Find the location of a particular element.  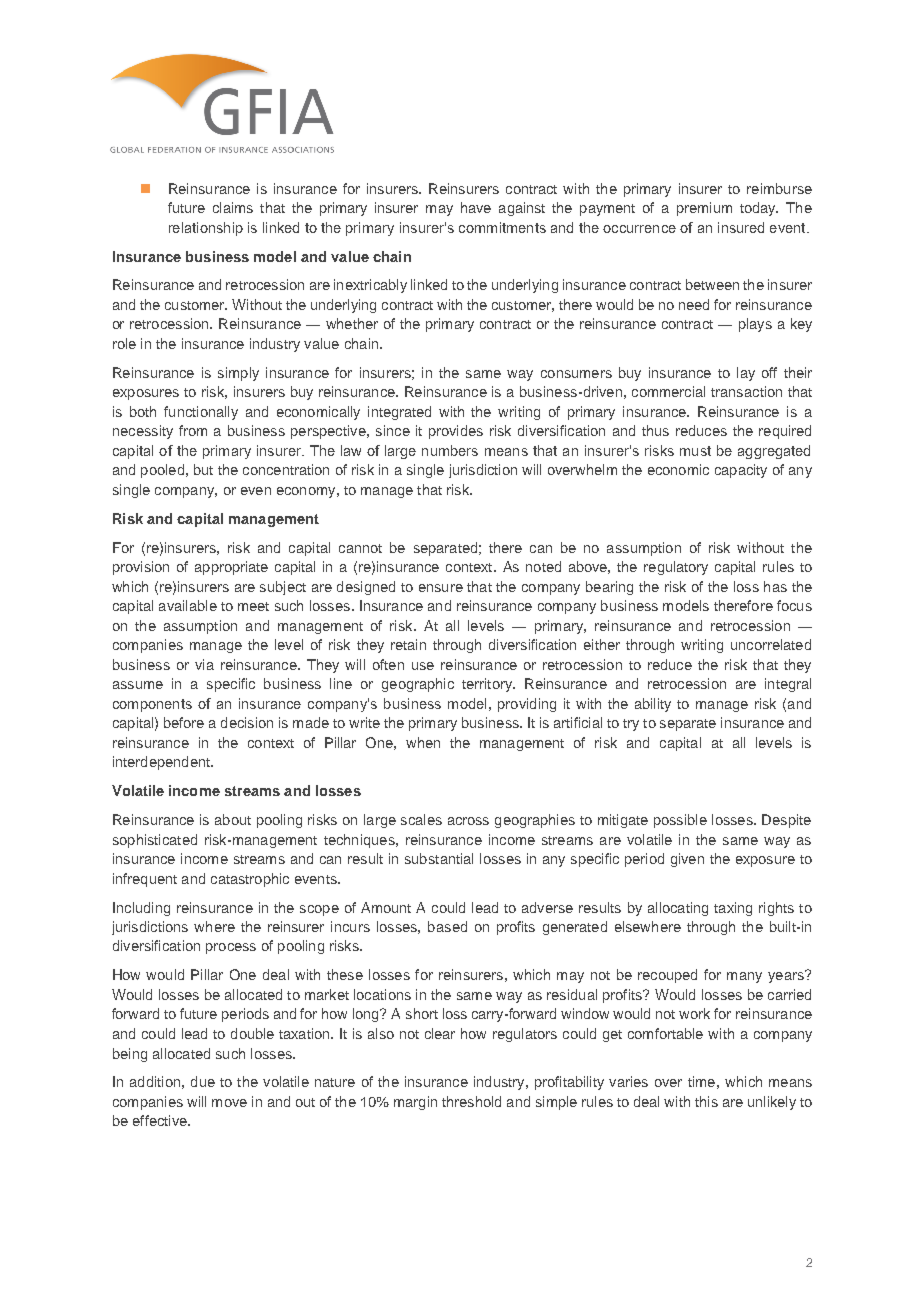

have is located at coordinates (476, 207).
